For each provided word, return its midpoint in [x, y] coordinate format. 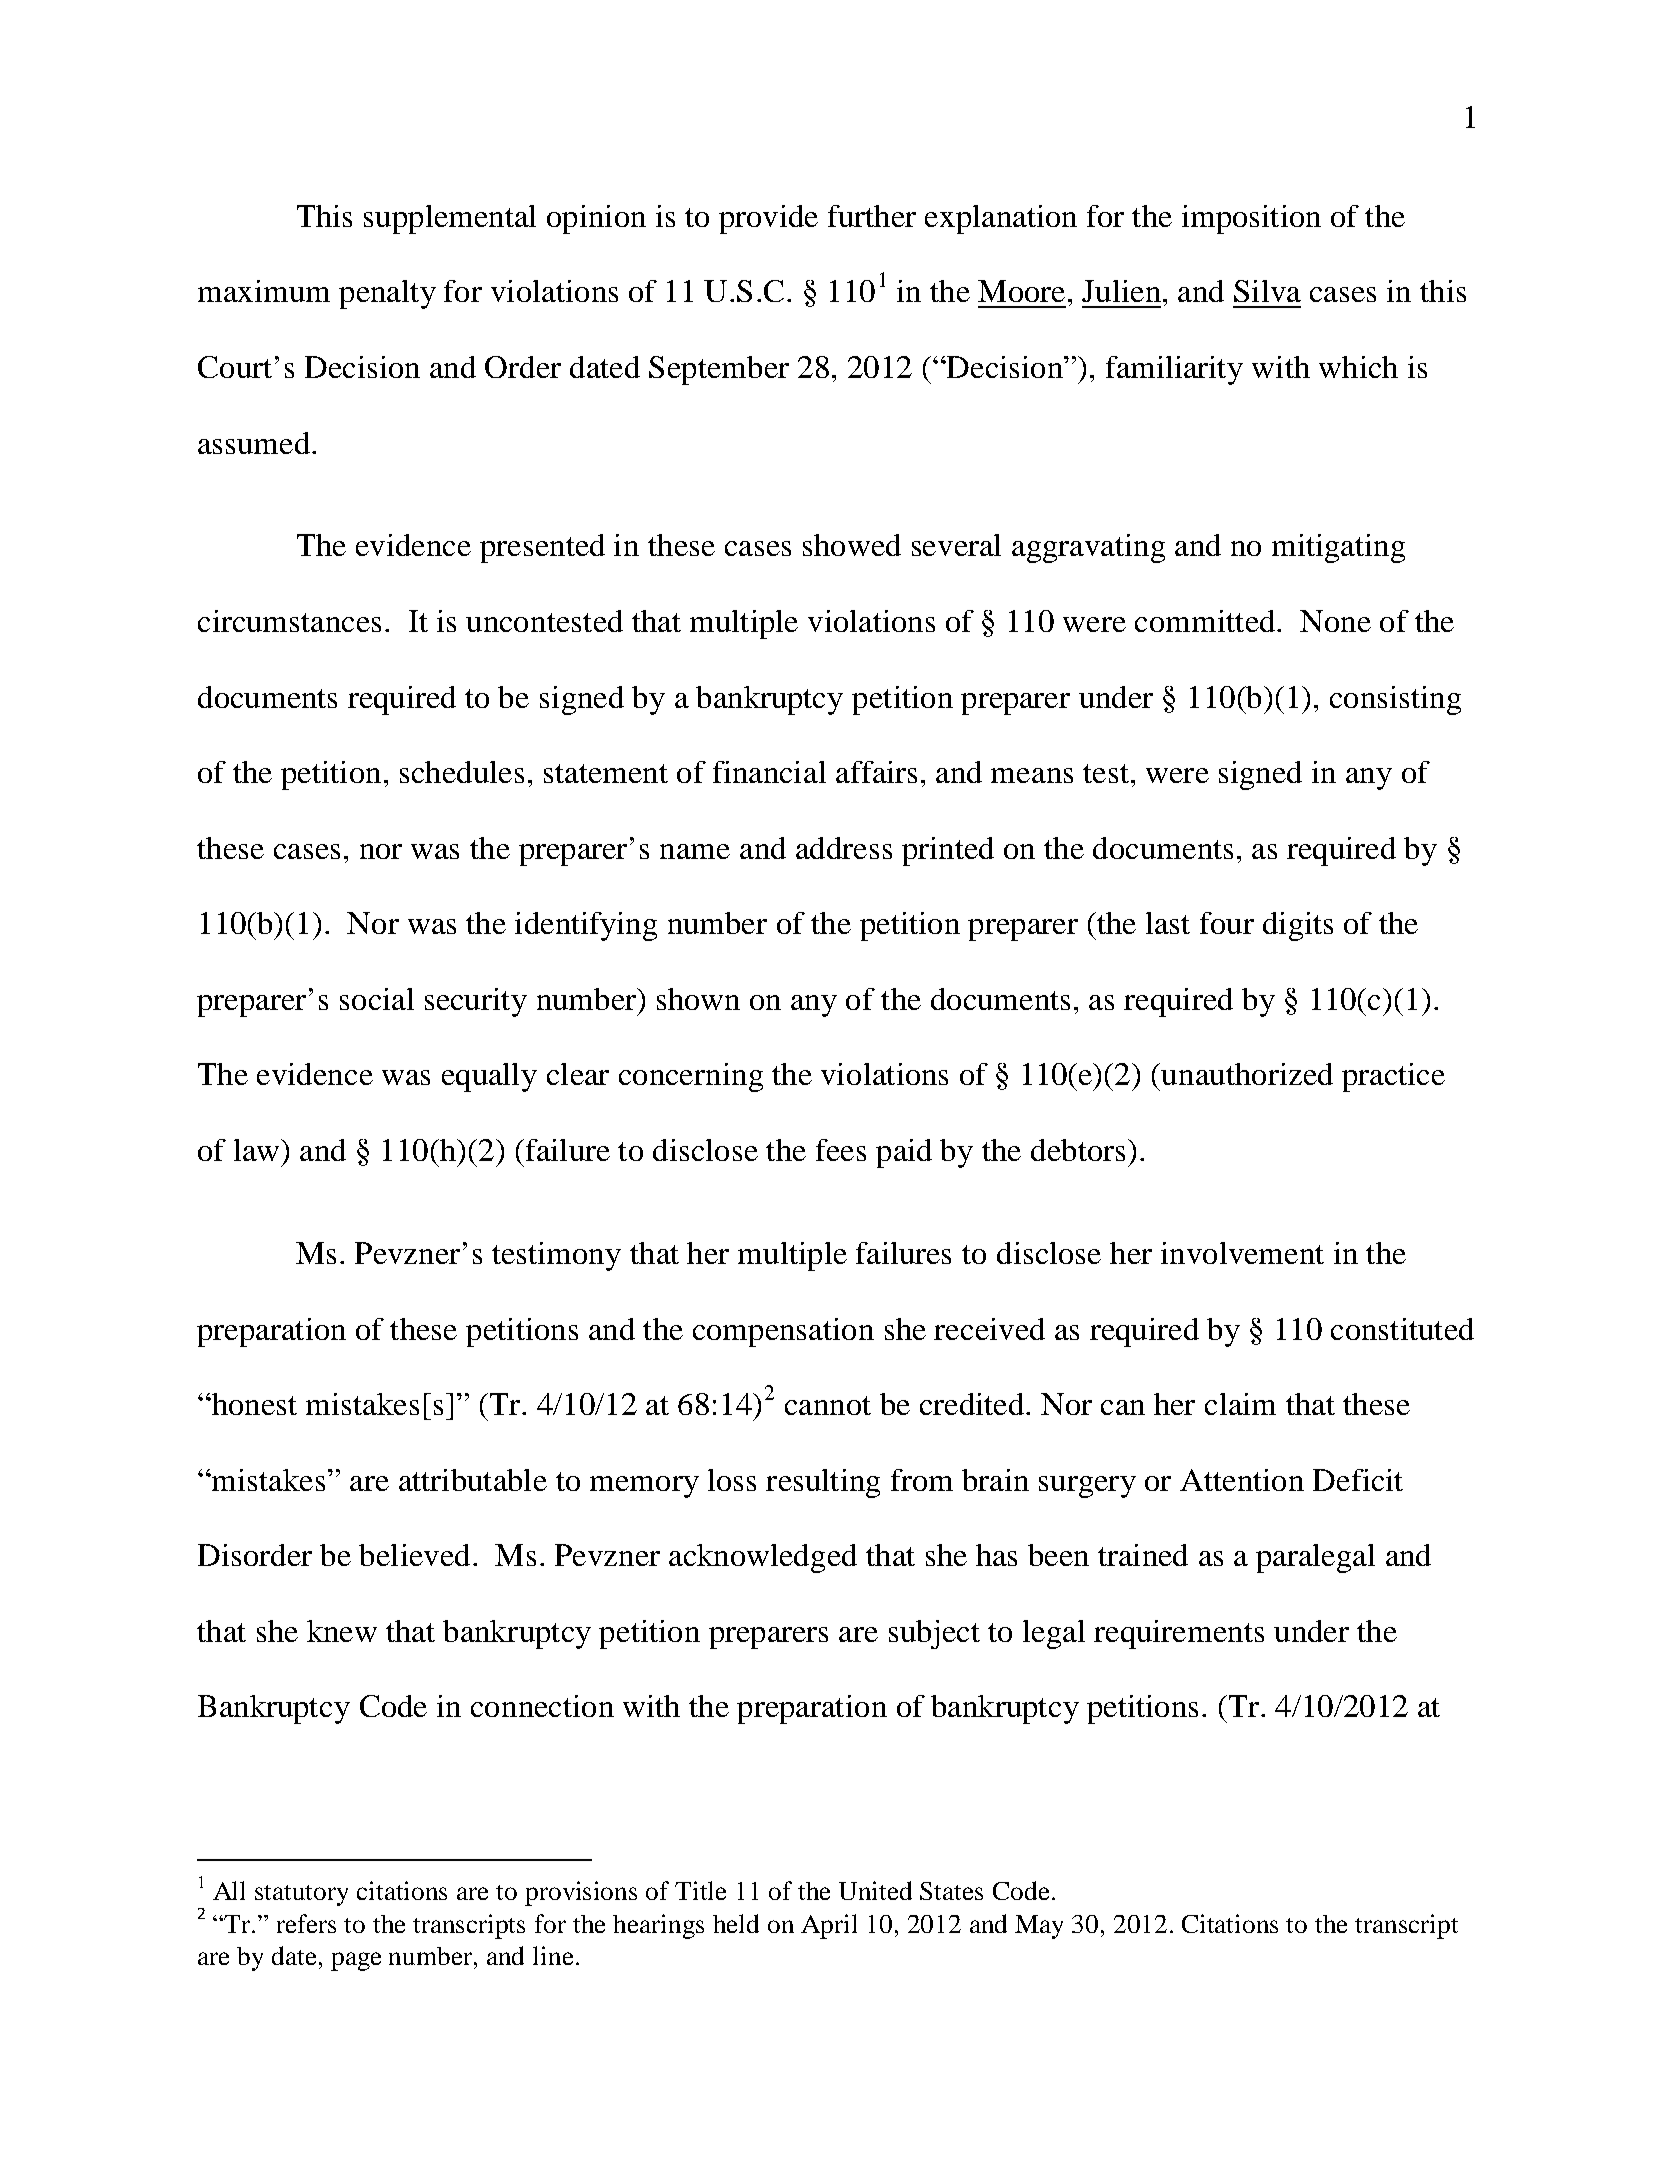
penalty [387, 294]
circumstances [289, 621]
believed [414, 1555]
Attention [1242, 1480]
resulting [823, 1483]
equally [489, 1077]
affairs [876, 772]
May [1039, 1927]
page [356, 1961]
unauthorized [1247, 1074]
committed [1206, 621]
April [829, 1926]
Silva [1267, 291]
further [872, 216]
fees [841, 1150]
